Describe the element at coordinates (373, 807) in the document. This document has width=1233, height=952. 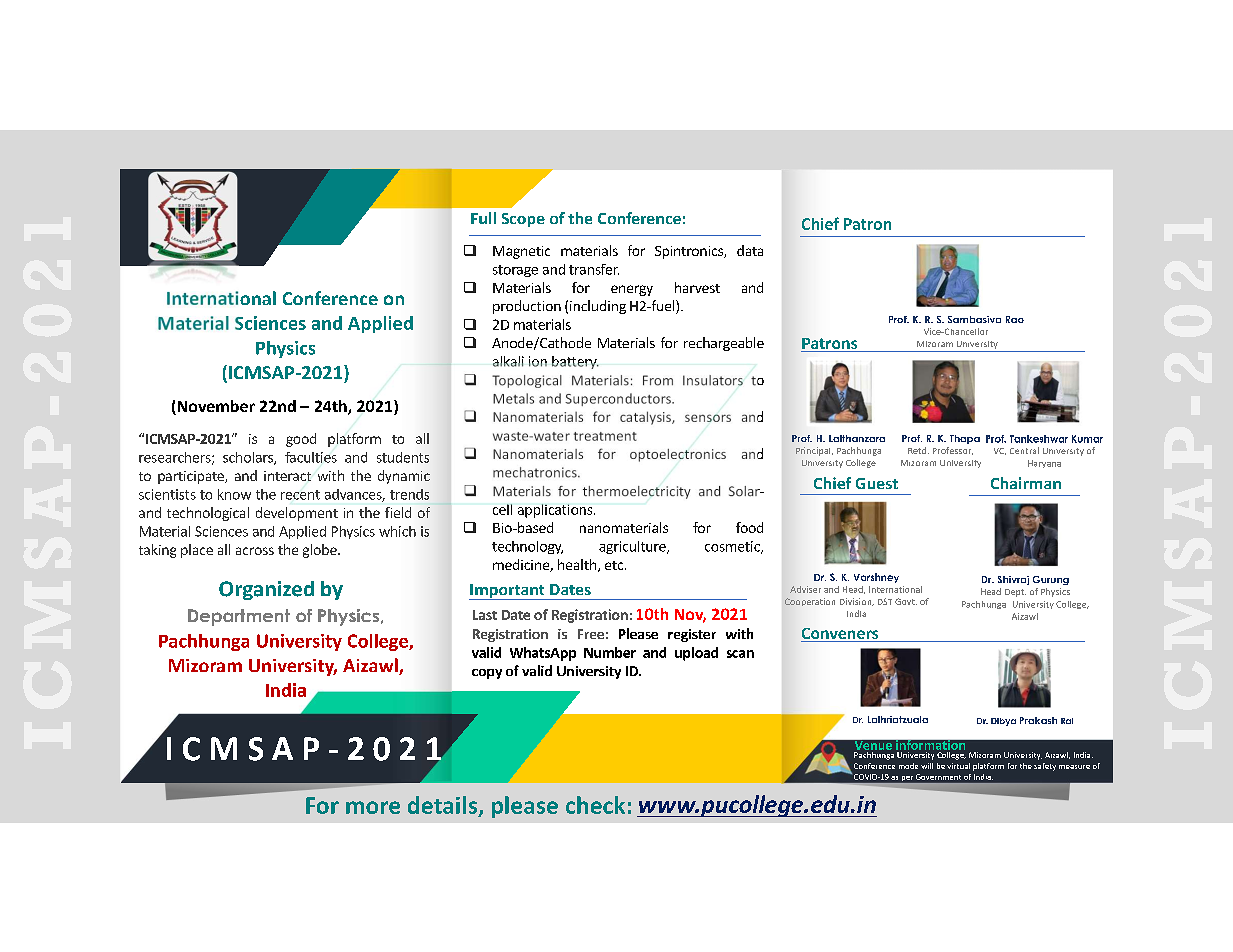
I see `more` at that location.
